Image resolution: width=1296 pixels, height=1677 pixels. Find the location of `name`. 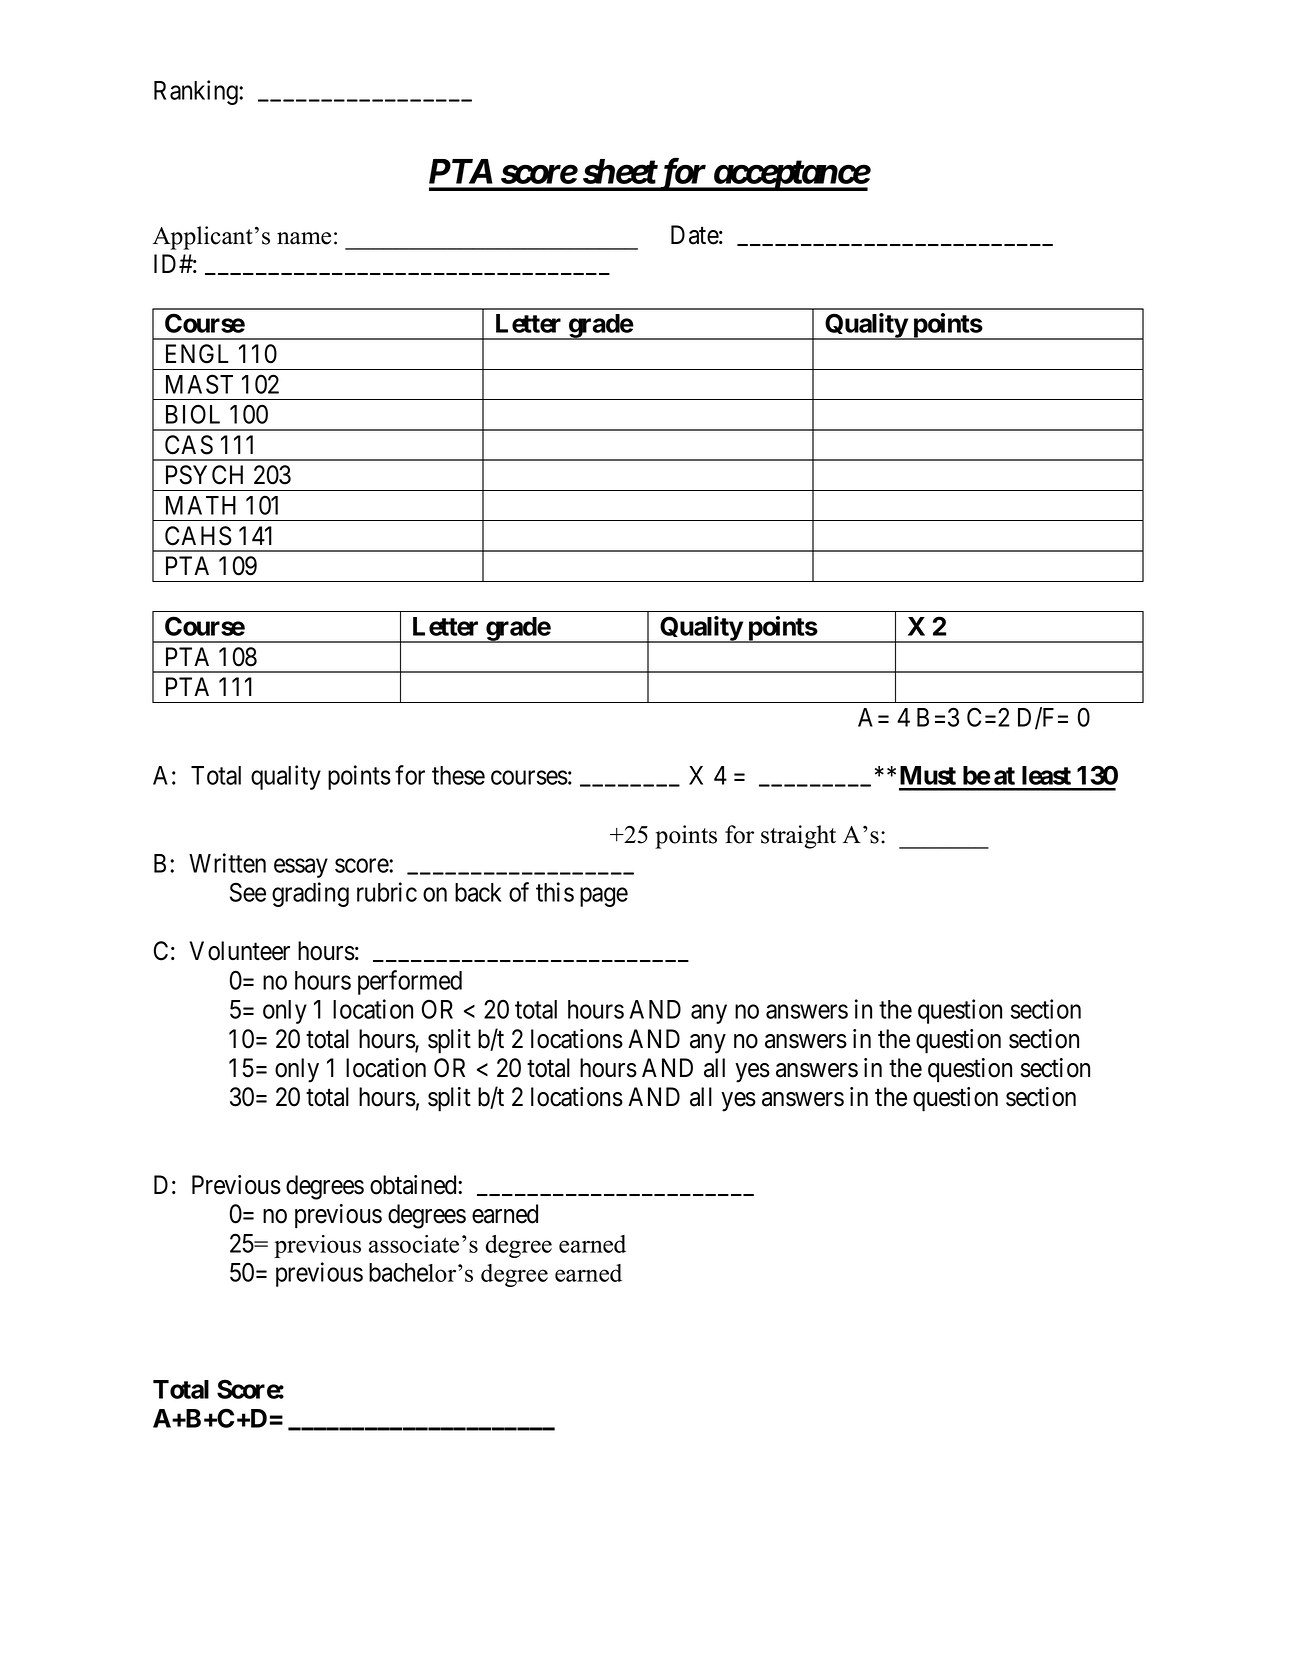

name is located at coordinates (304, 238).
